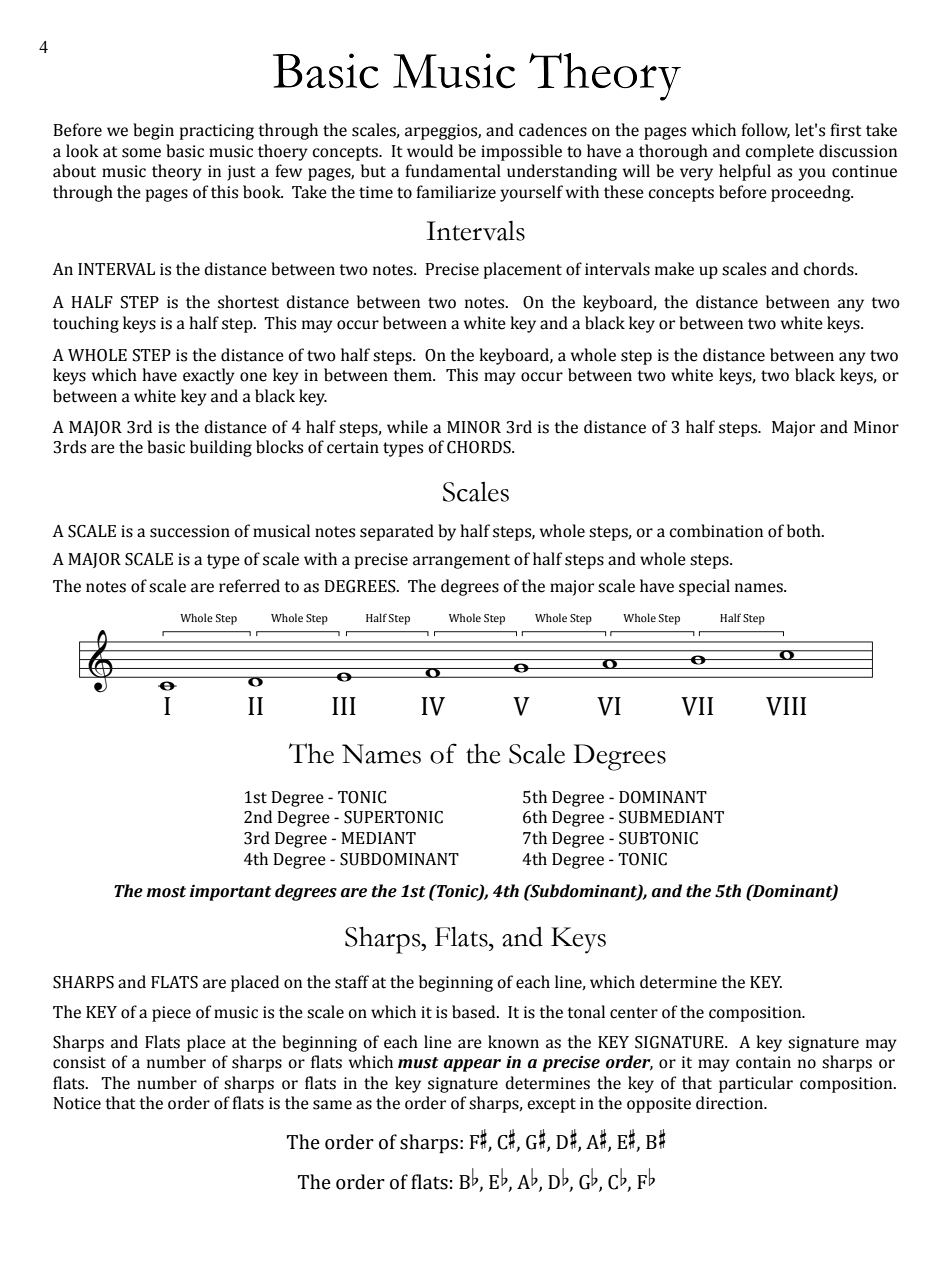 This screenshot has width=952, height=1270. I want to click on fundamental, so click(453, 171).
